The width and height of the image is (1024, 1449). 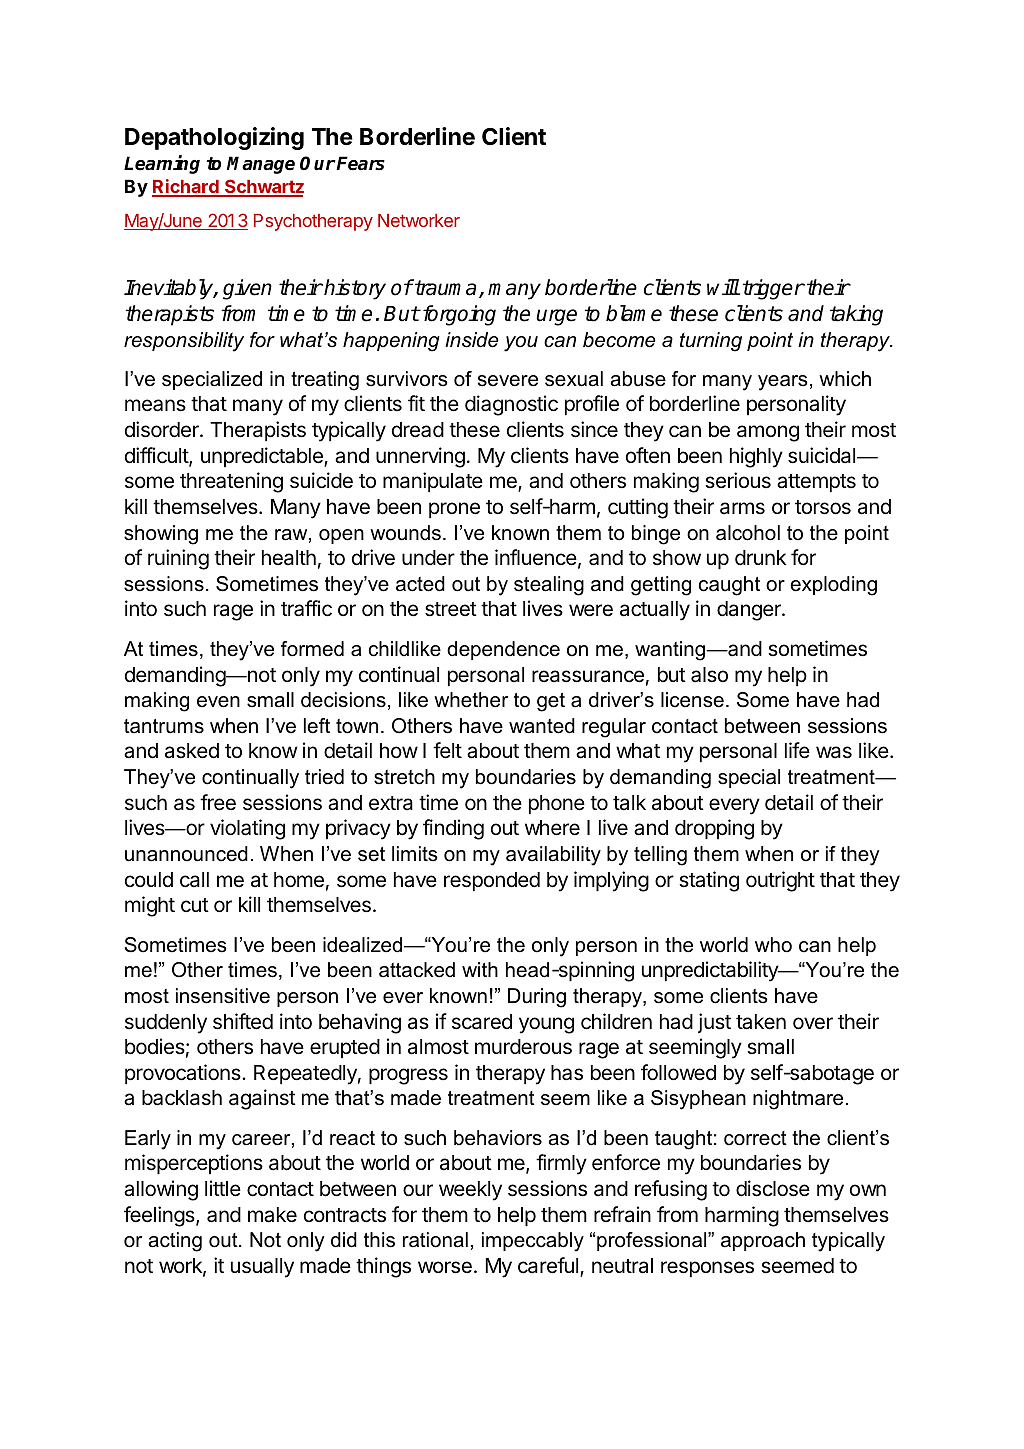 What do you see at coordinates (773, 289) in the image?
I see `trigger` at bounding box center [773, 289].
